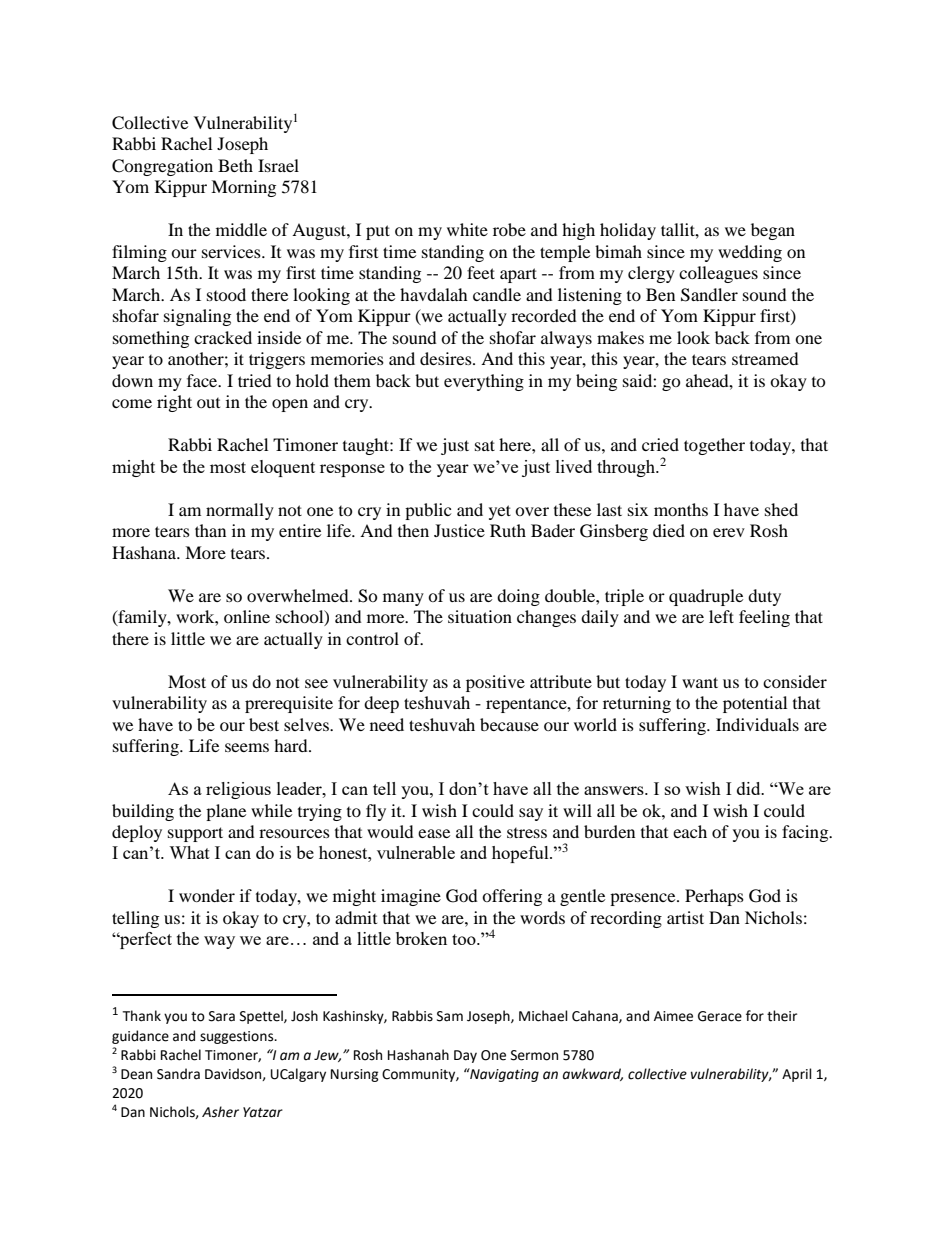  Describe the element at coordinates (480, 616) in the screenshot. I see `situation` at that location.
